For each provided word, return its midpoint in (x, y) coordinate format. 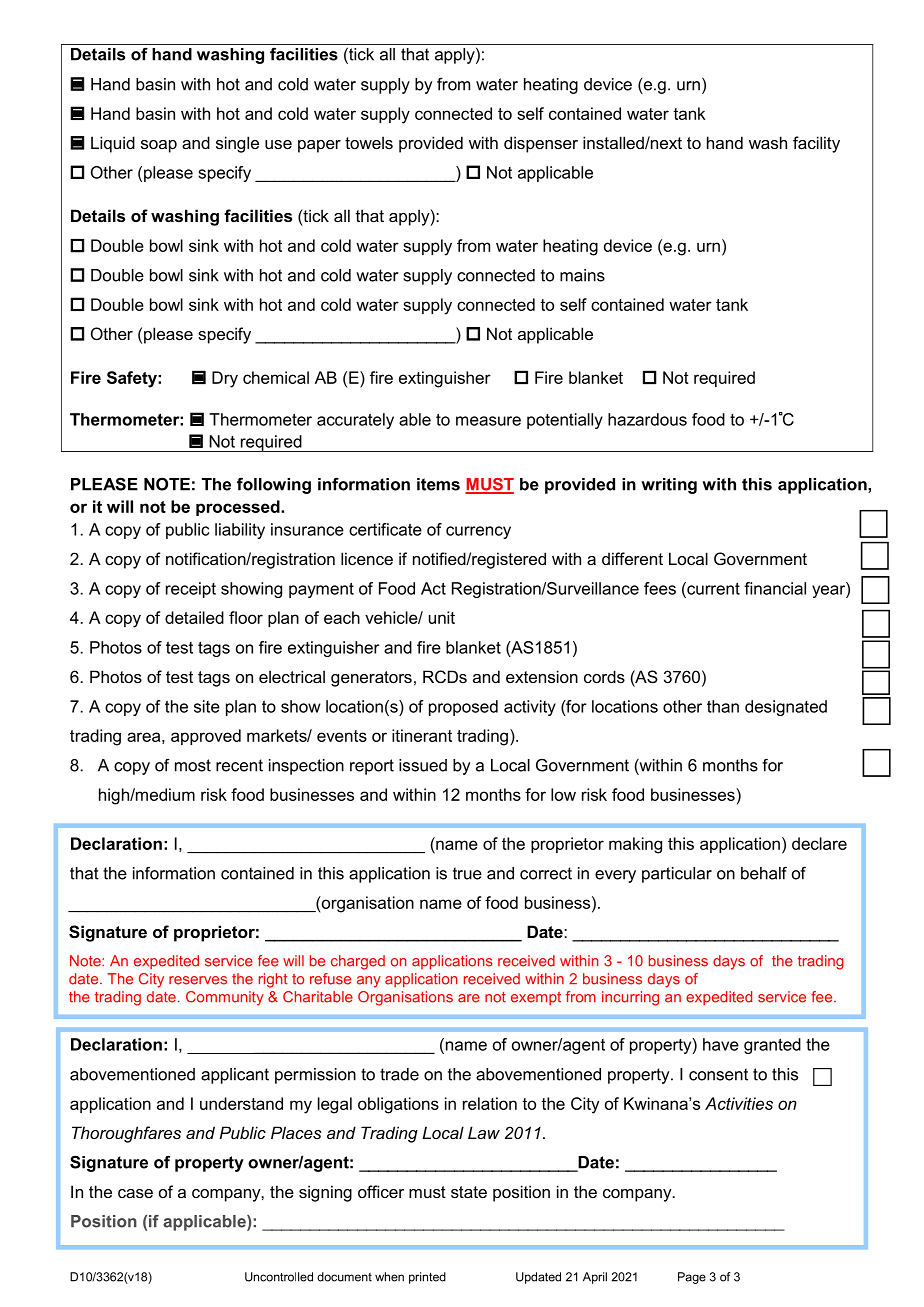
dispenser (541, 144)
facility (816, 144)
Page (692, 1278)
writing (669, 486)
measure (488, 421)
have (721, 1044)
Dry (225, 379)
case (135, 1193)
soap (159, 146)
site (207, 706)
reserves (198, 980)
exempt (536, 999)
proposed (463, 708)
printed (427, 1278)
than (723, 706)
